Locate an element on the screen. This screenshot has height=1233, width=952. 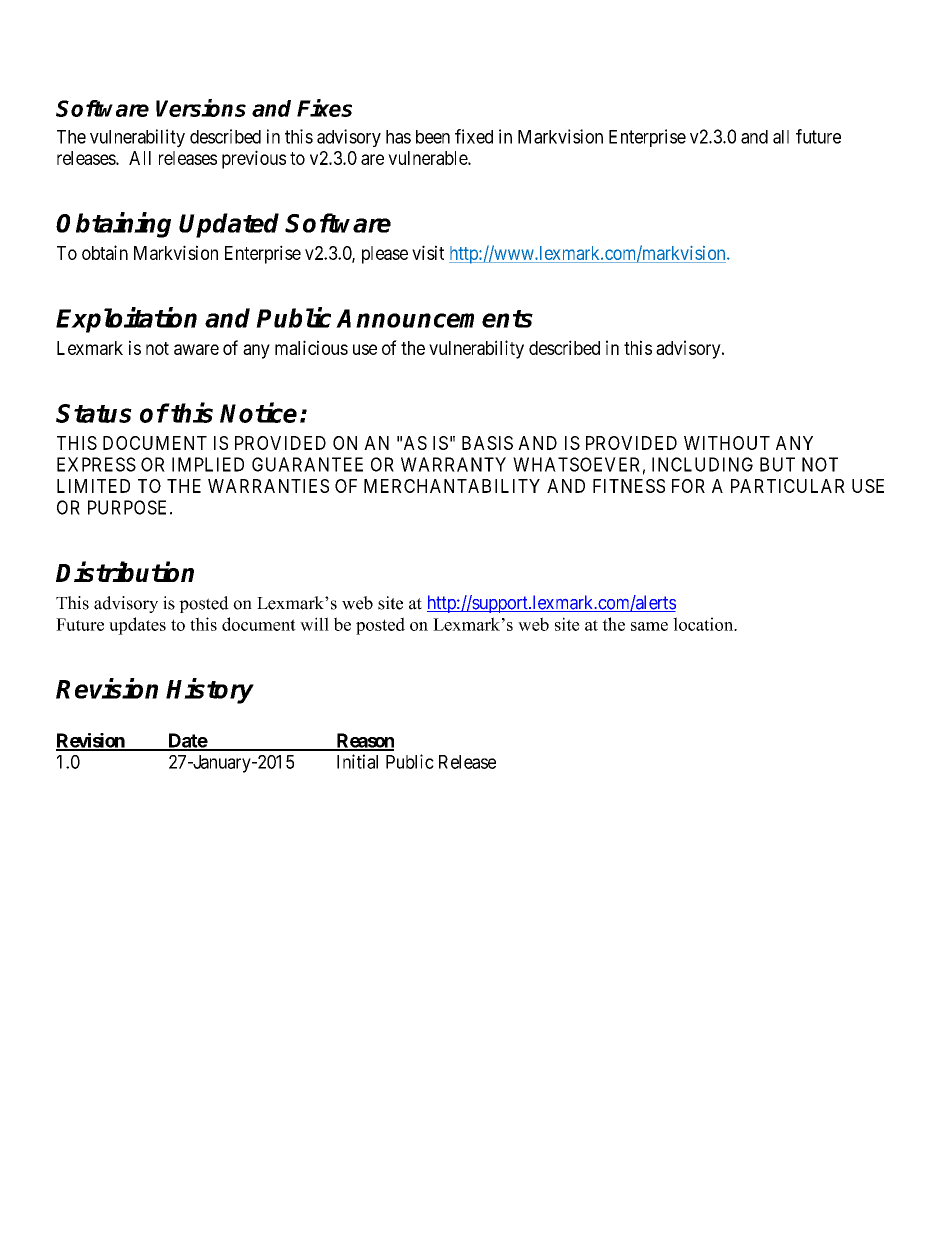
Versions is located at coordinates (201, 108).
